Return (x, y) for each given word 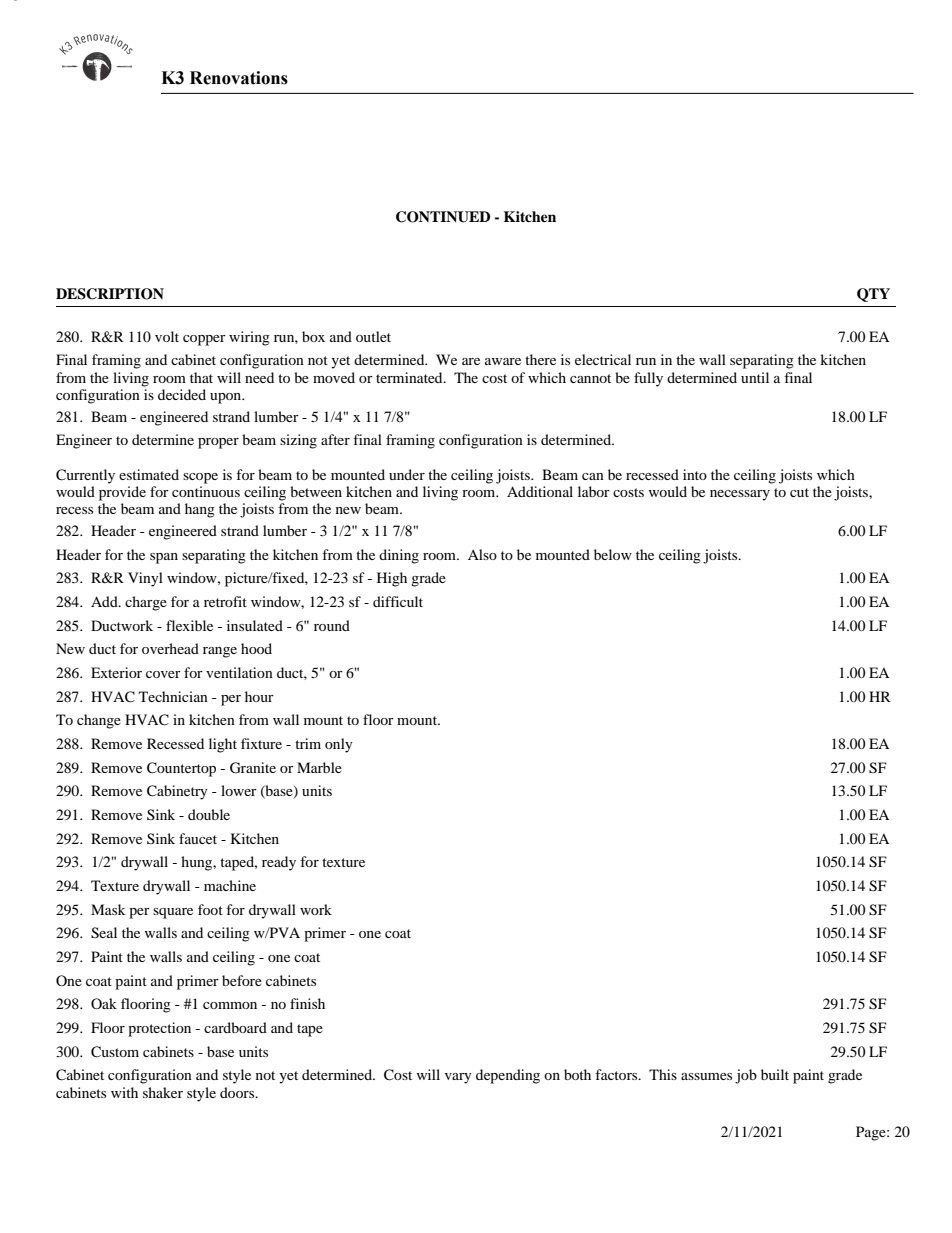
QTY (873, 295)
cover (163, 674)
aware (503, 361)
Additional (540, 491)
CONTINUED (443, 217)
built (775, 1074)
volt (167, 336)
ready (279, 863)
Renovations (239, 78)
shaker (163, 1092)
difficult (398, 601)
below (613, 554)
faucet (198, 838)
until (755, 377)
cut (799, 492)
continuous (206, 491)
